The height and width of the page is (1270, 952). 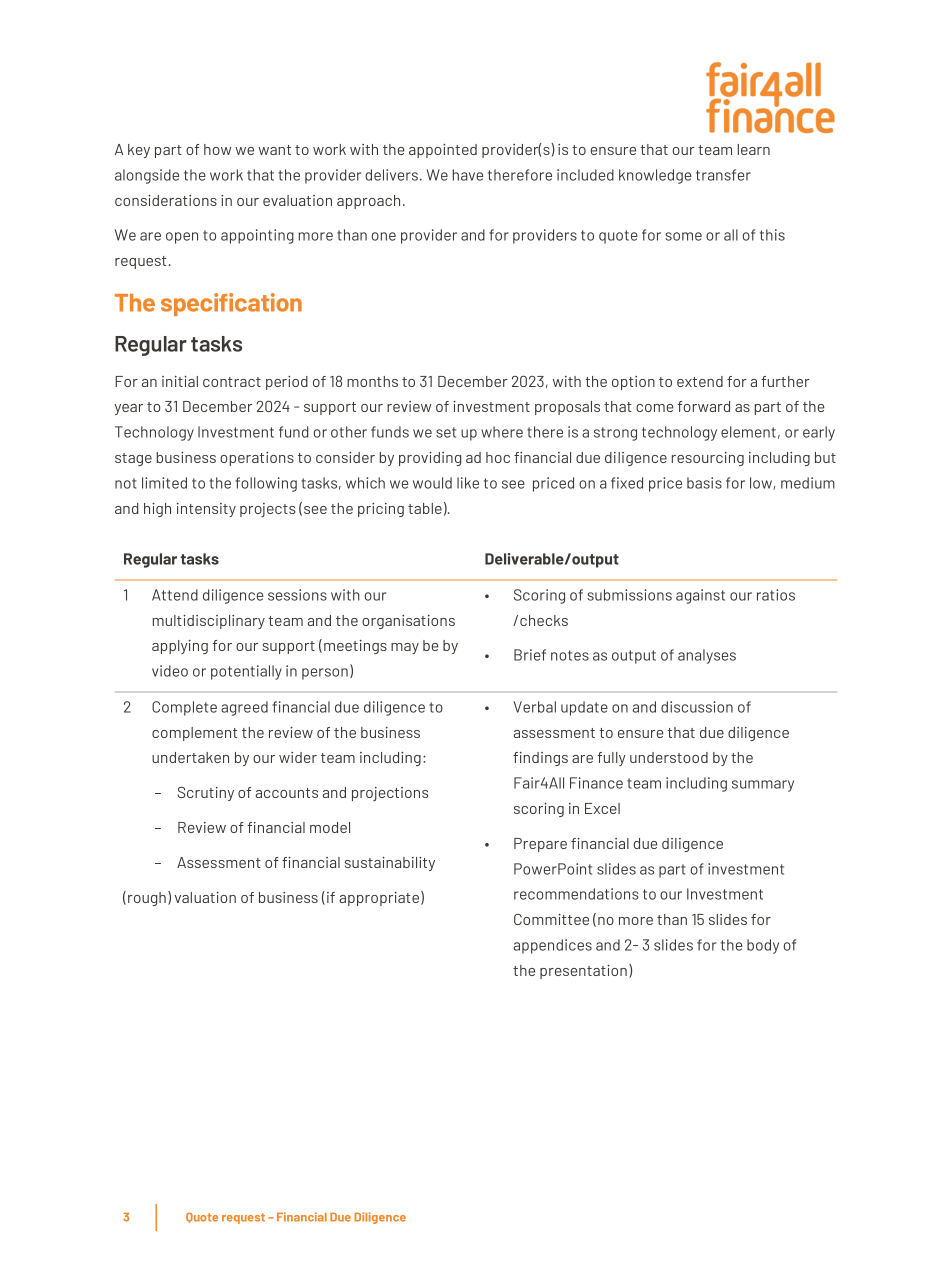 I want to click on rough, so click(x=147, y=899).
